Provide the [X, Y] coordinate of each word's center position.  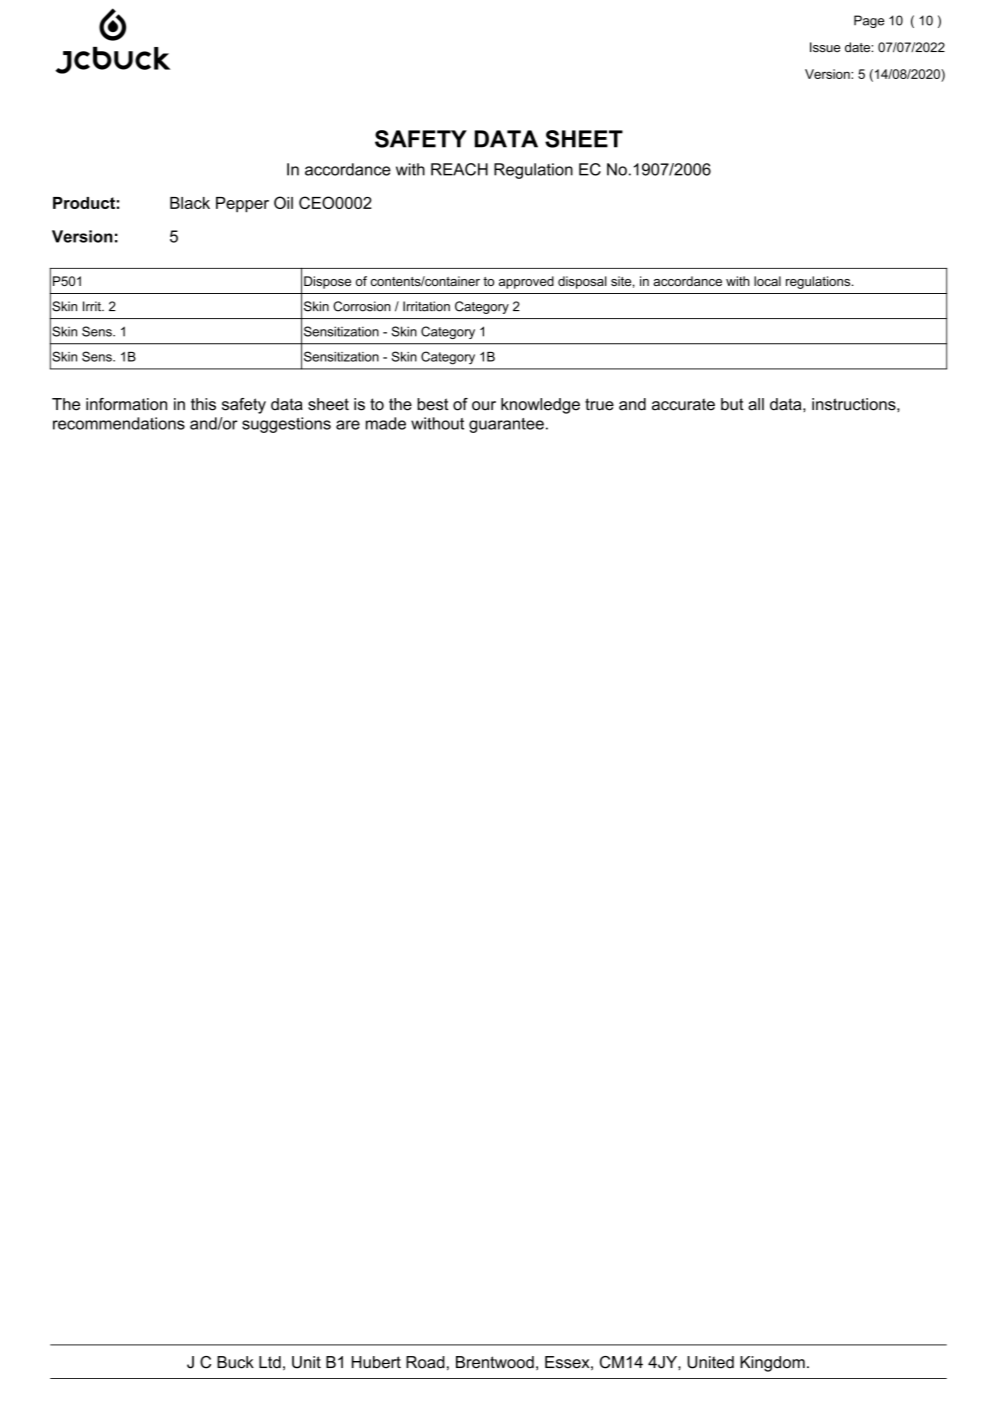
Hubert [376, 1362]
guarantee [506, 425]
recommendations [119, 423]
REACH [459, 169]
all [756, 404]
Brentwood [495, 1362]
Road [425, 1362]
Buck [235, 1362]
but [732, 404]
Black [190, 203]
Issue [825, 47]
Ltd [270, 1362]
